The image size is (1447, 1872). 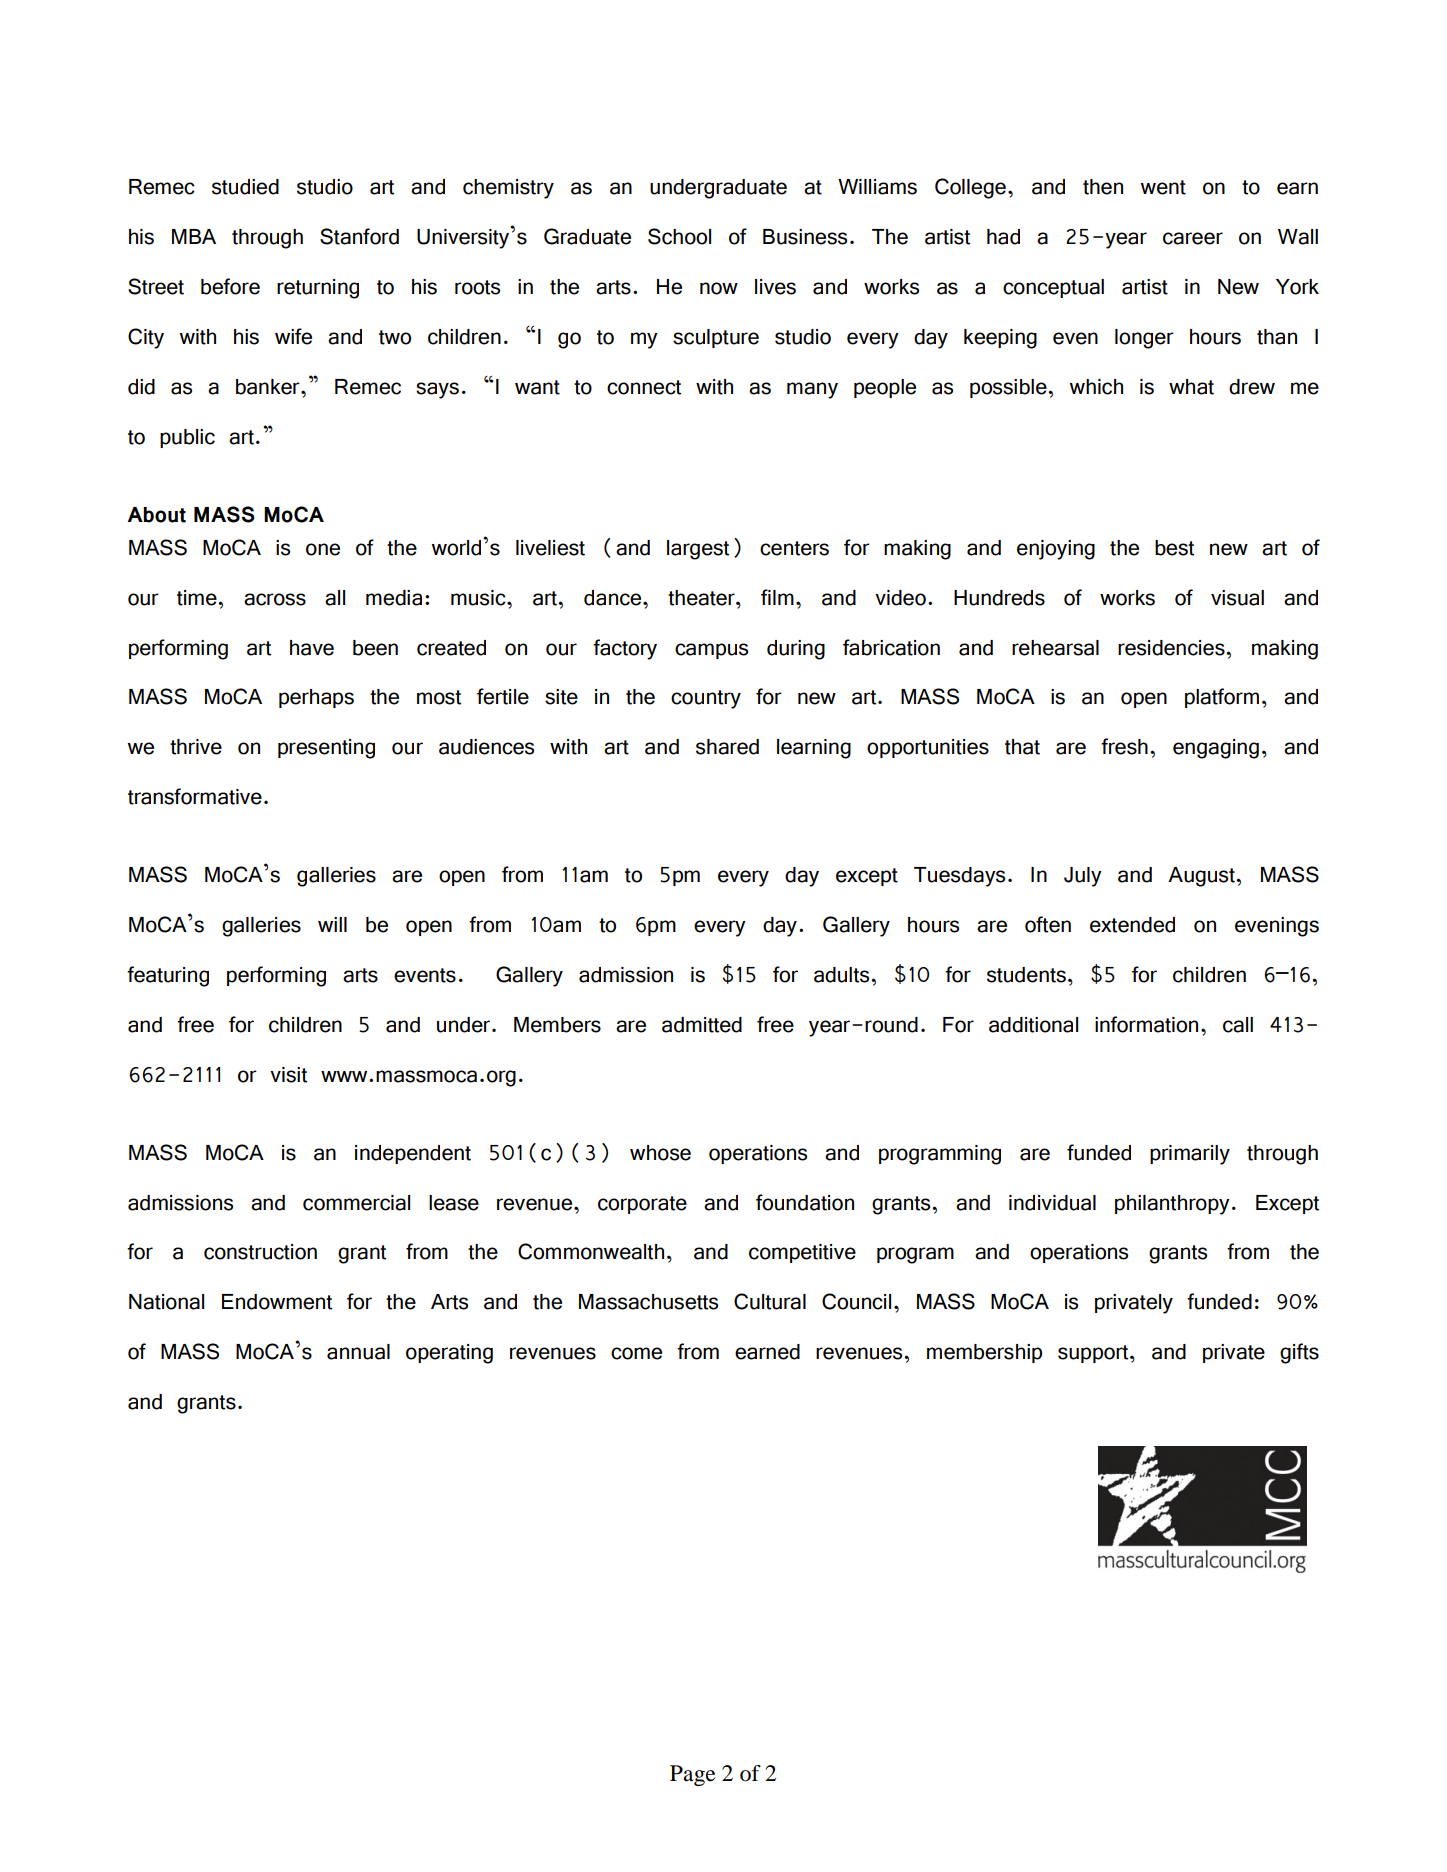 What do you see at coordinates (245, 187) in the screenshot?
I see `studied` at bounding box center [245, 187].
